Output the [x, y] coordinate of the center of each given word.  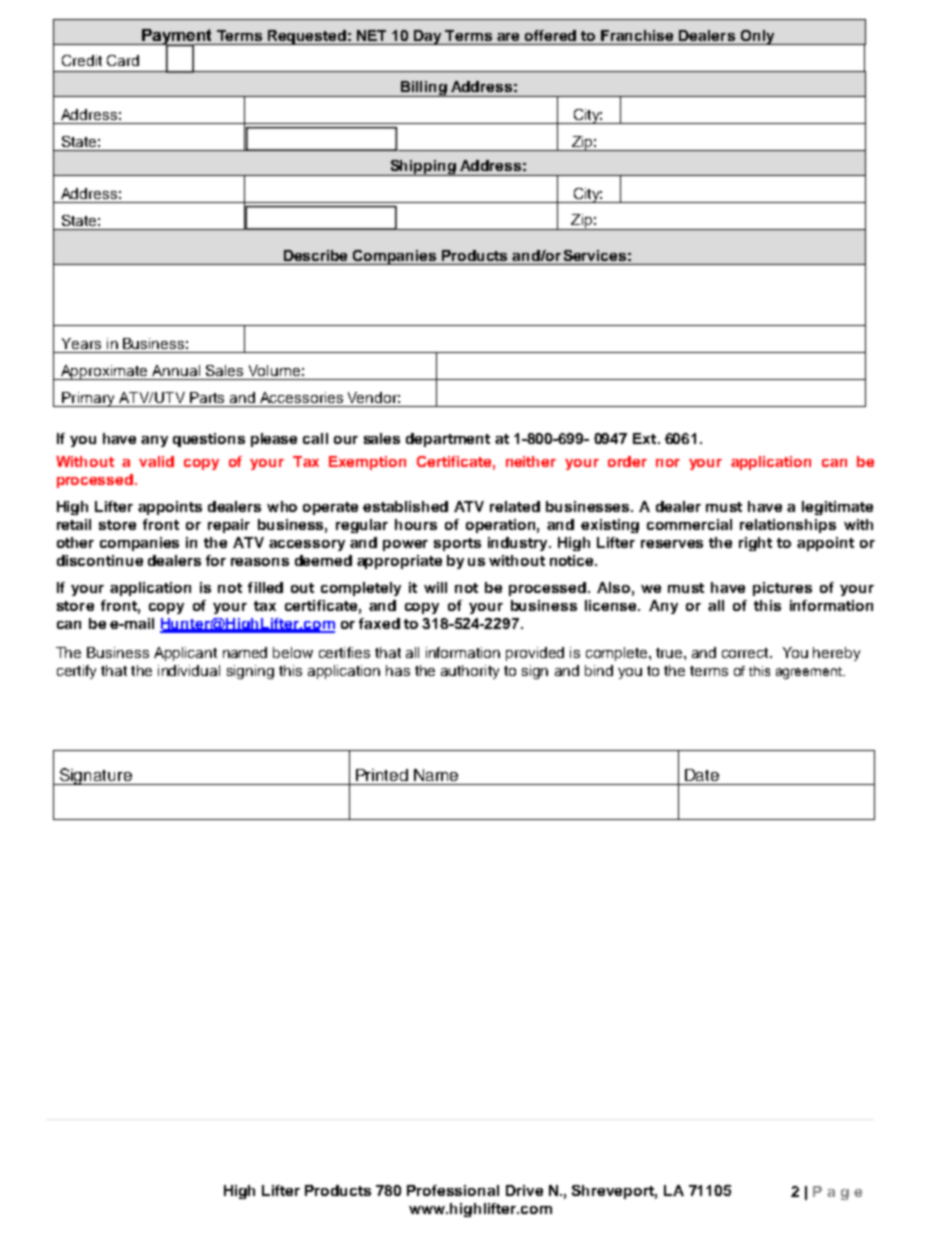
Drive [524, 1190]
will [435, 587]
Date [702, 775]
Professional [453, 1190]
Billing [423, 89]
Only [757, 37]
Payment [176, 38]
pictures [782, 589]
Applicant [185, 654]
